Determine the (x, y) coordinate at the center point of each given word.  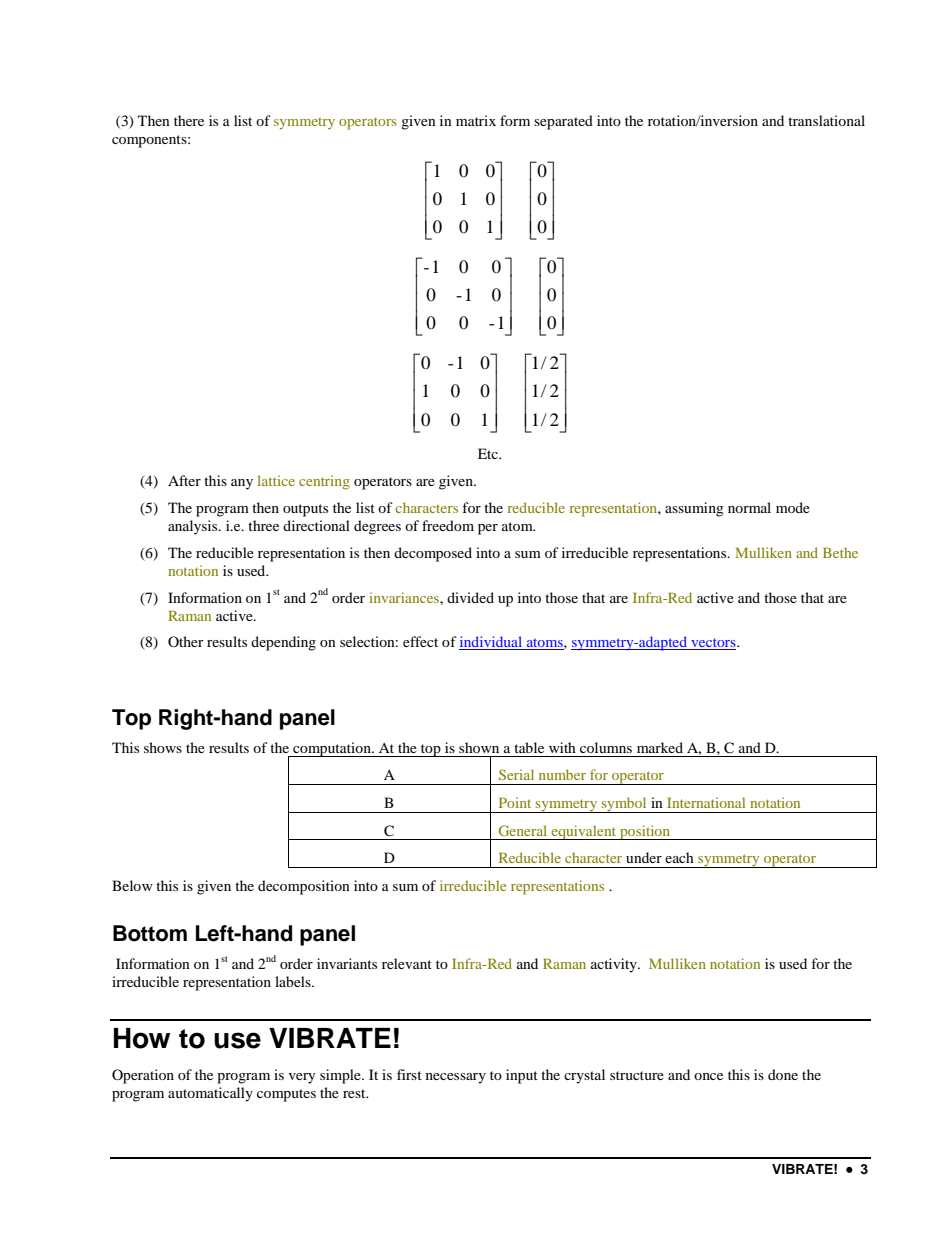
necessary (456, 1078)
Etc (489, 453)
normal (749, 507)
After (184, 480)
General (523, 830)
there (189, 120)
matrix (476, 120)
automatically (210, 1094)
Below (132, 885)
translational (826, 120)
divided (470, 597)
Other (186, 641)
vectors (713, 644)
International (706, 802)
